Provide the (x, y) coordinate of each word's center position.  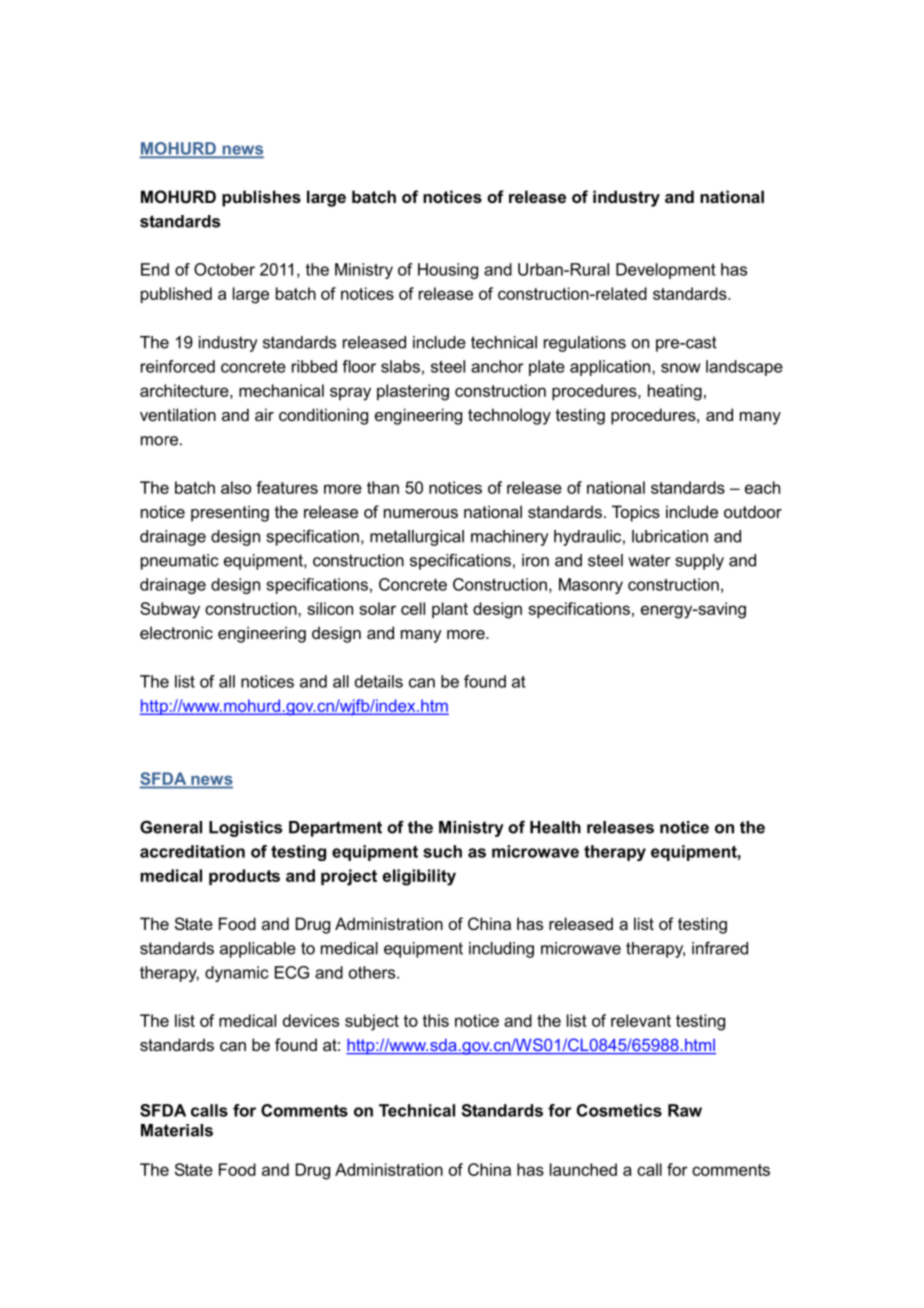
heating (675, 392)
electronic (176, 632)
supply (700, 562)
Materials (177, 1130)
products (244, 877)
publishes (261, 198)
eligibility (419, 877)
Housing (448, 271)
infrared (720, 948)
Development (666, 271)
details (379, 681)
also (236, 487)
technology (509, 416)
